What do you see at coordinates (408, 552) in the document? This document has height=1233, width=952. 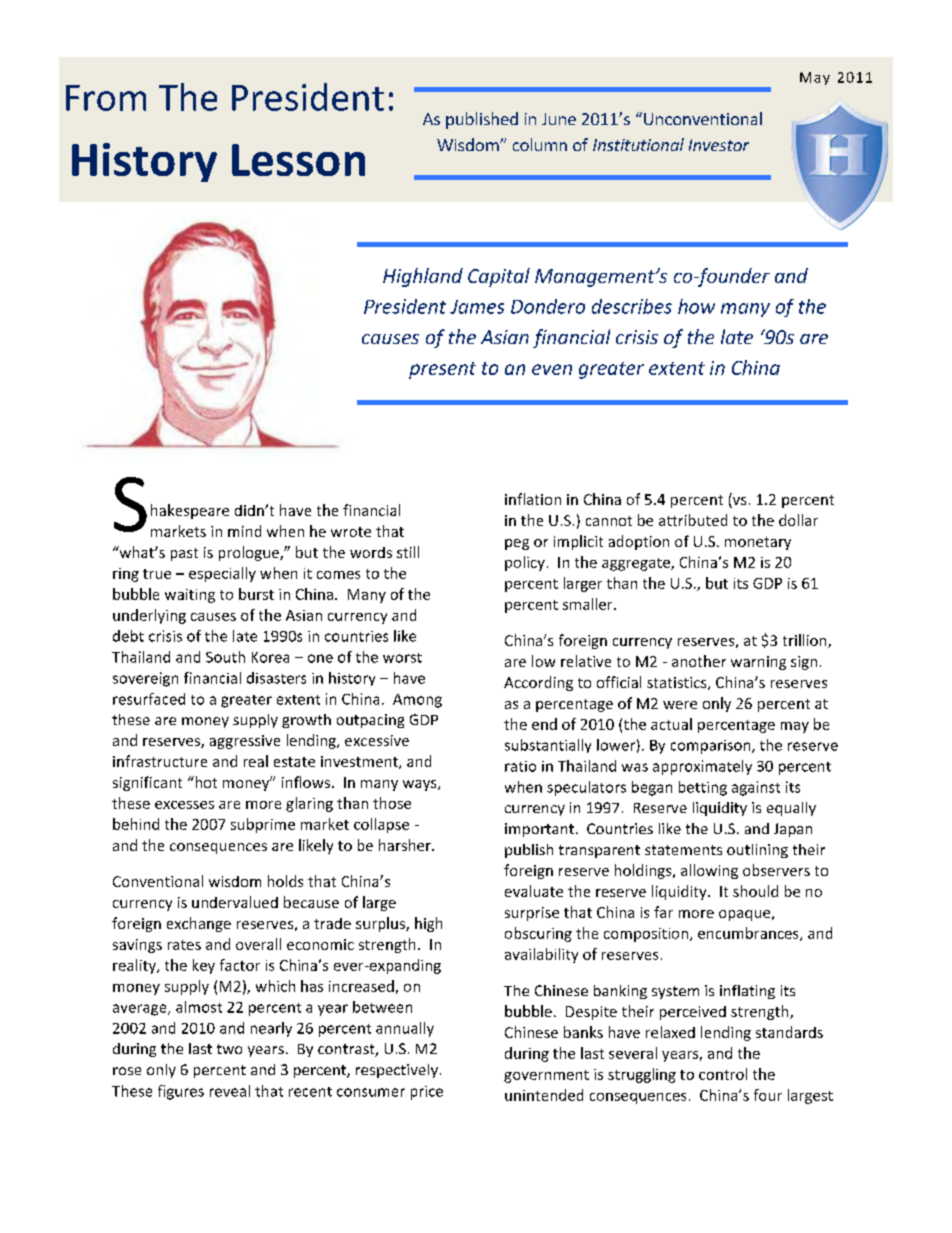 I see `still` at bounding box center [408, 552].
